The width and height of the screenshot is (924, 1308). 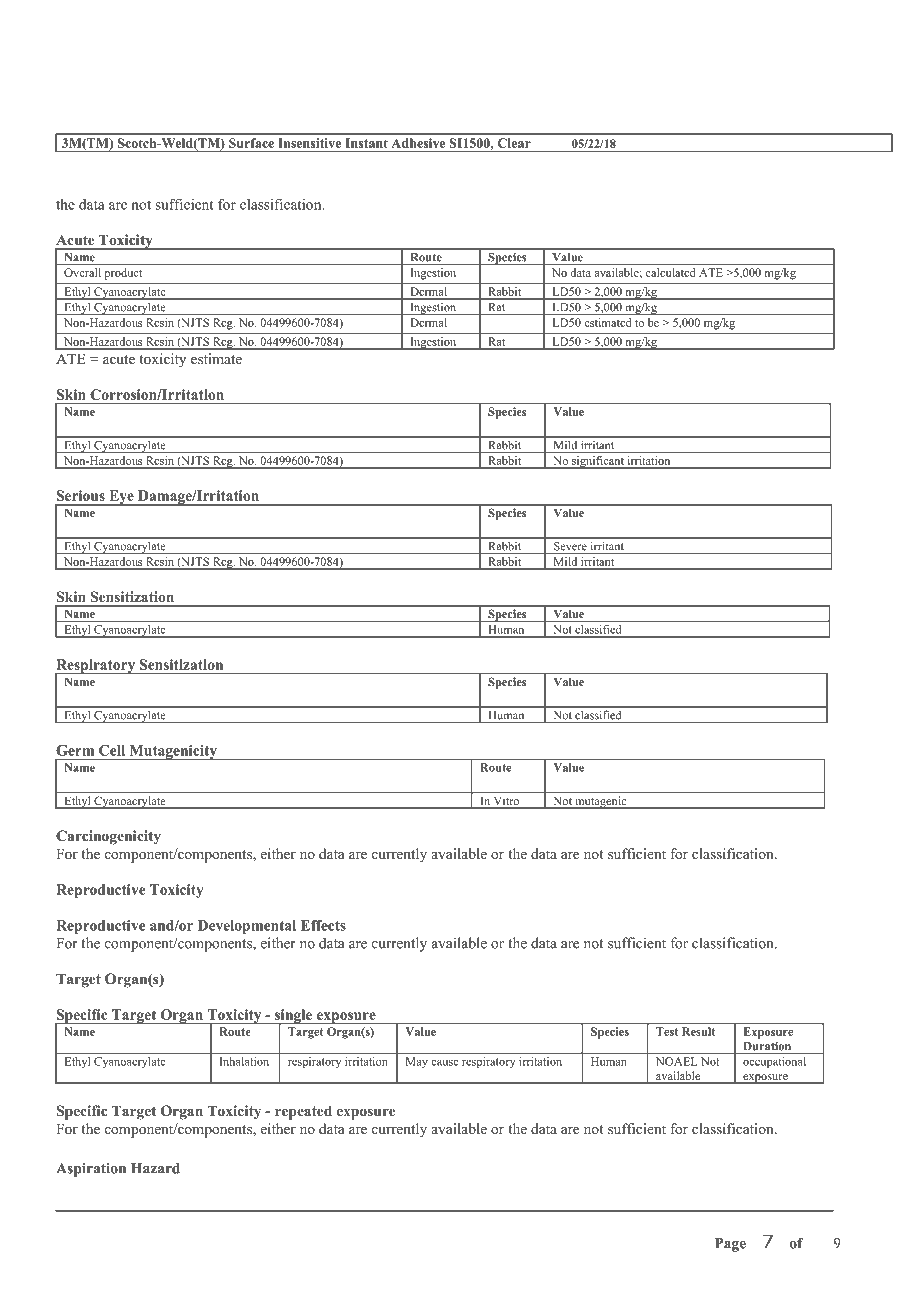 I want to click on May, so click(x=417, y=1062).
